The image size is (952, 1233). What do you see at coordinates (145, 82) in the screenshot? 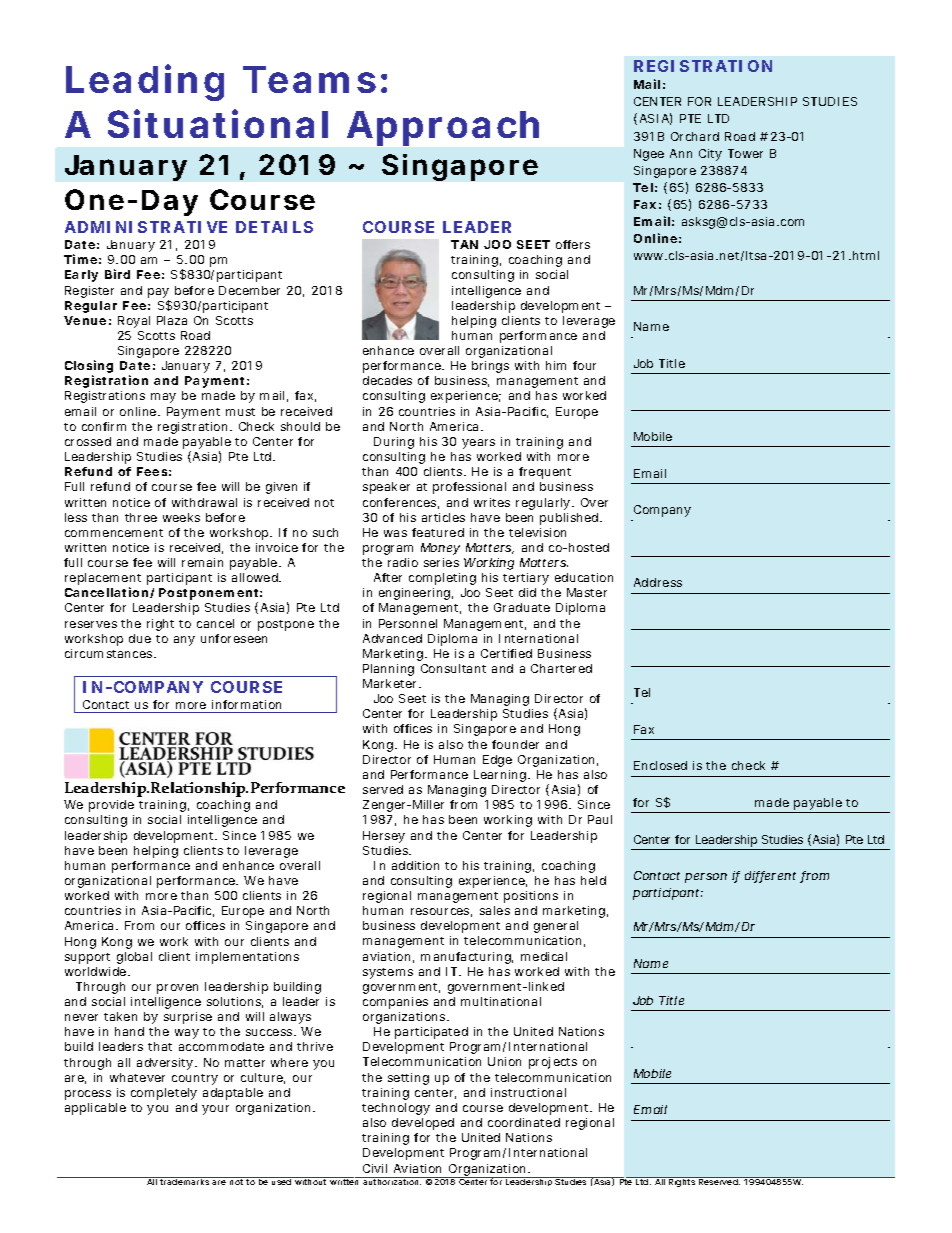
I see `Leading` at bounding box center [145, 82].
